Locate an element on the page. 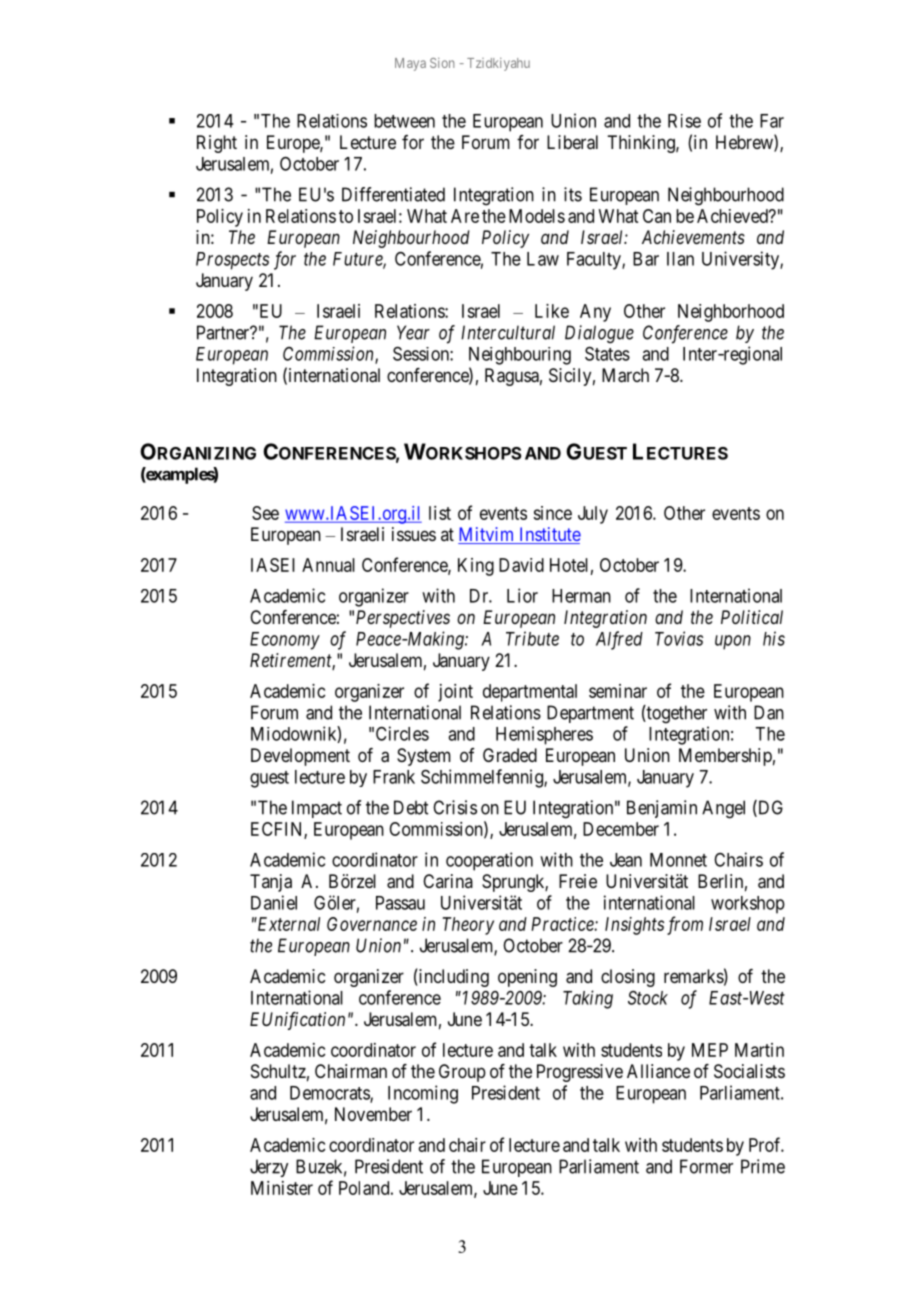  upon is located at coordinates (733, 642).
